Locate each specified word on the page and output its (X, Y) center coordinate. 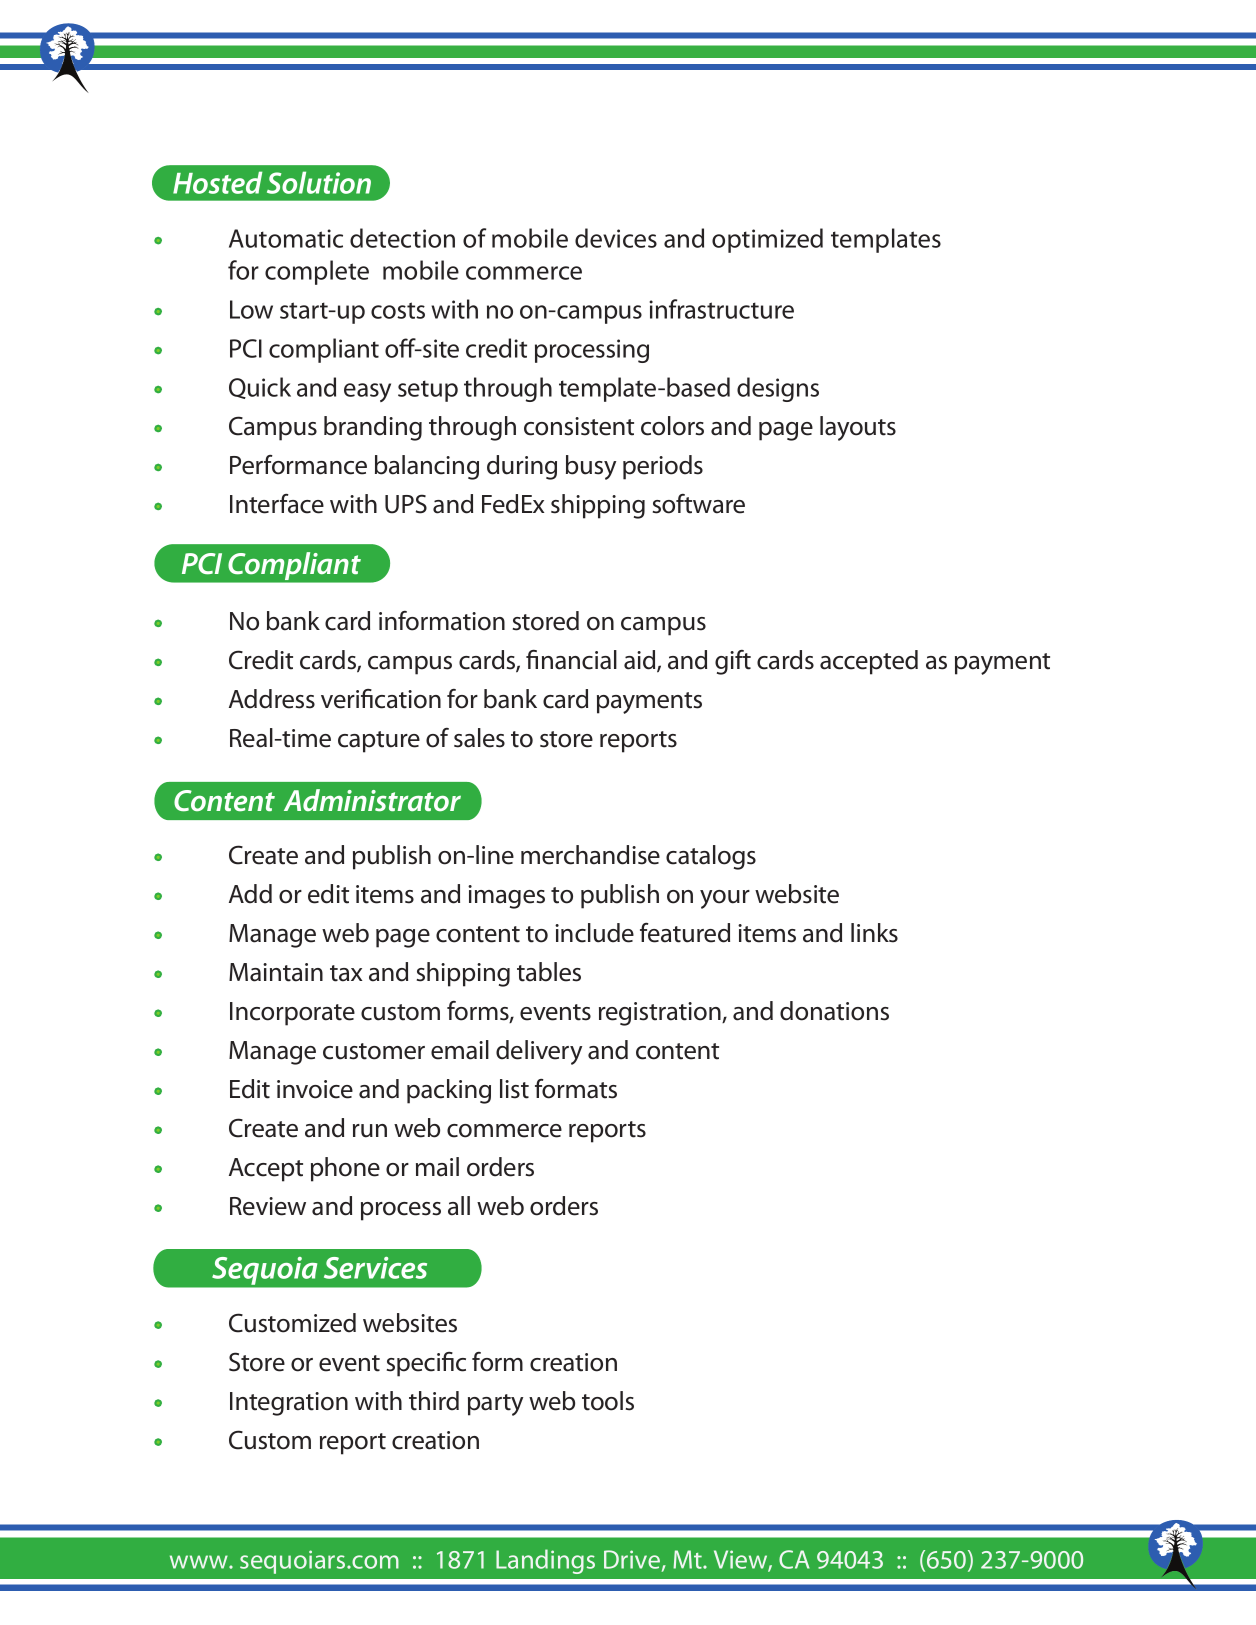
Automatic (286, 238)
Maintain (276, 972)
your (725, 899)
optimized (767, 240)
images (506, 897)
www (200, 1562)
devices (616, 238)
